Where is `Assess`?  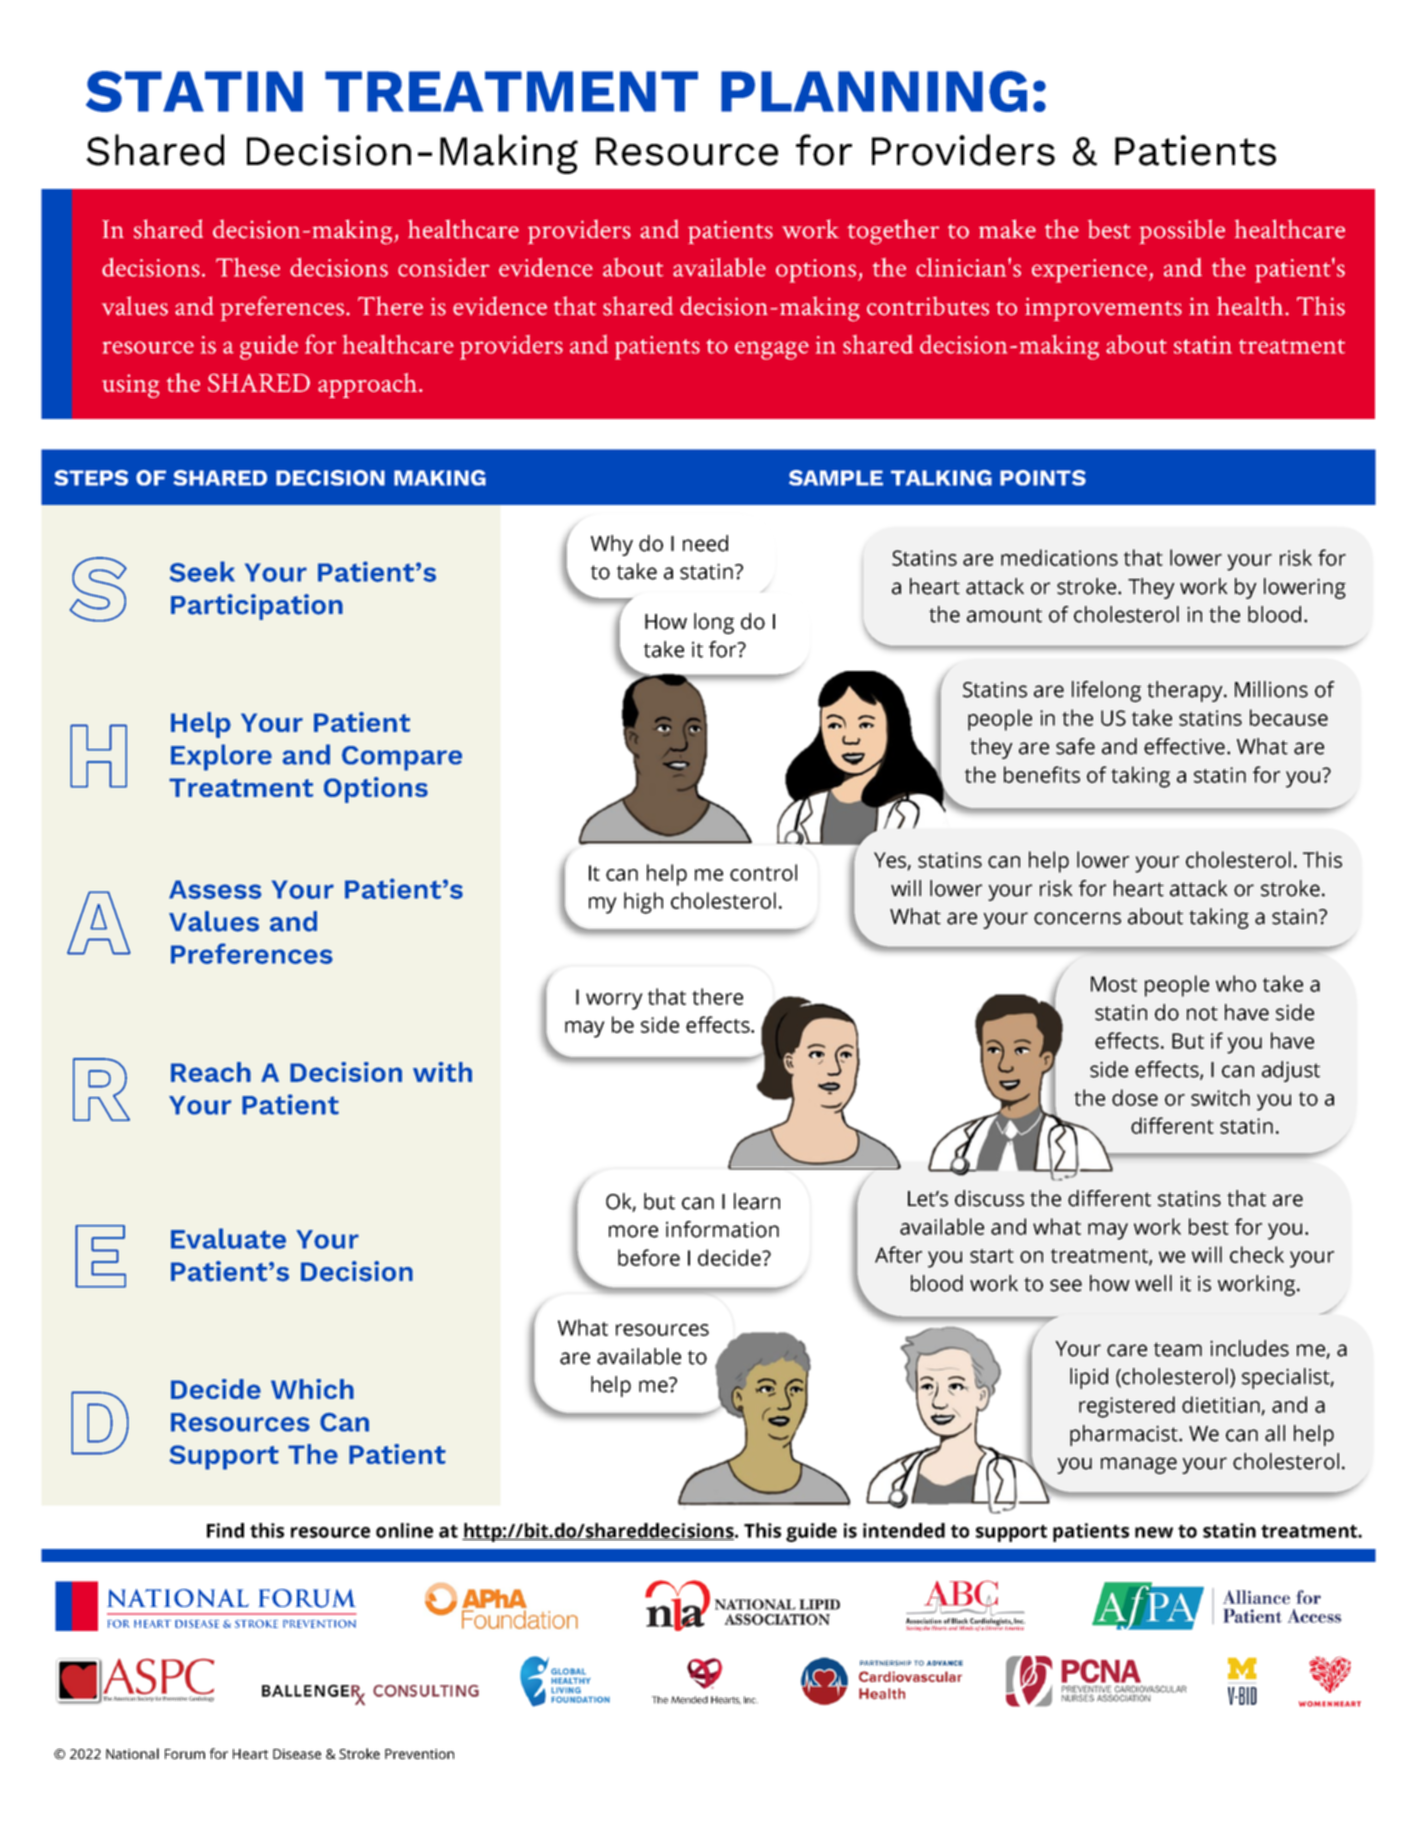 Assess is located at coordinates (215, 889).
